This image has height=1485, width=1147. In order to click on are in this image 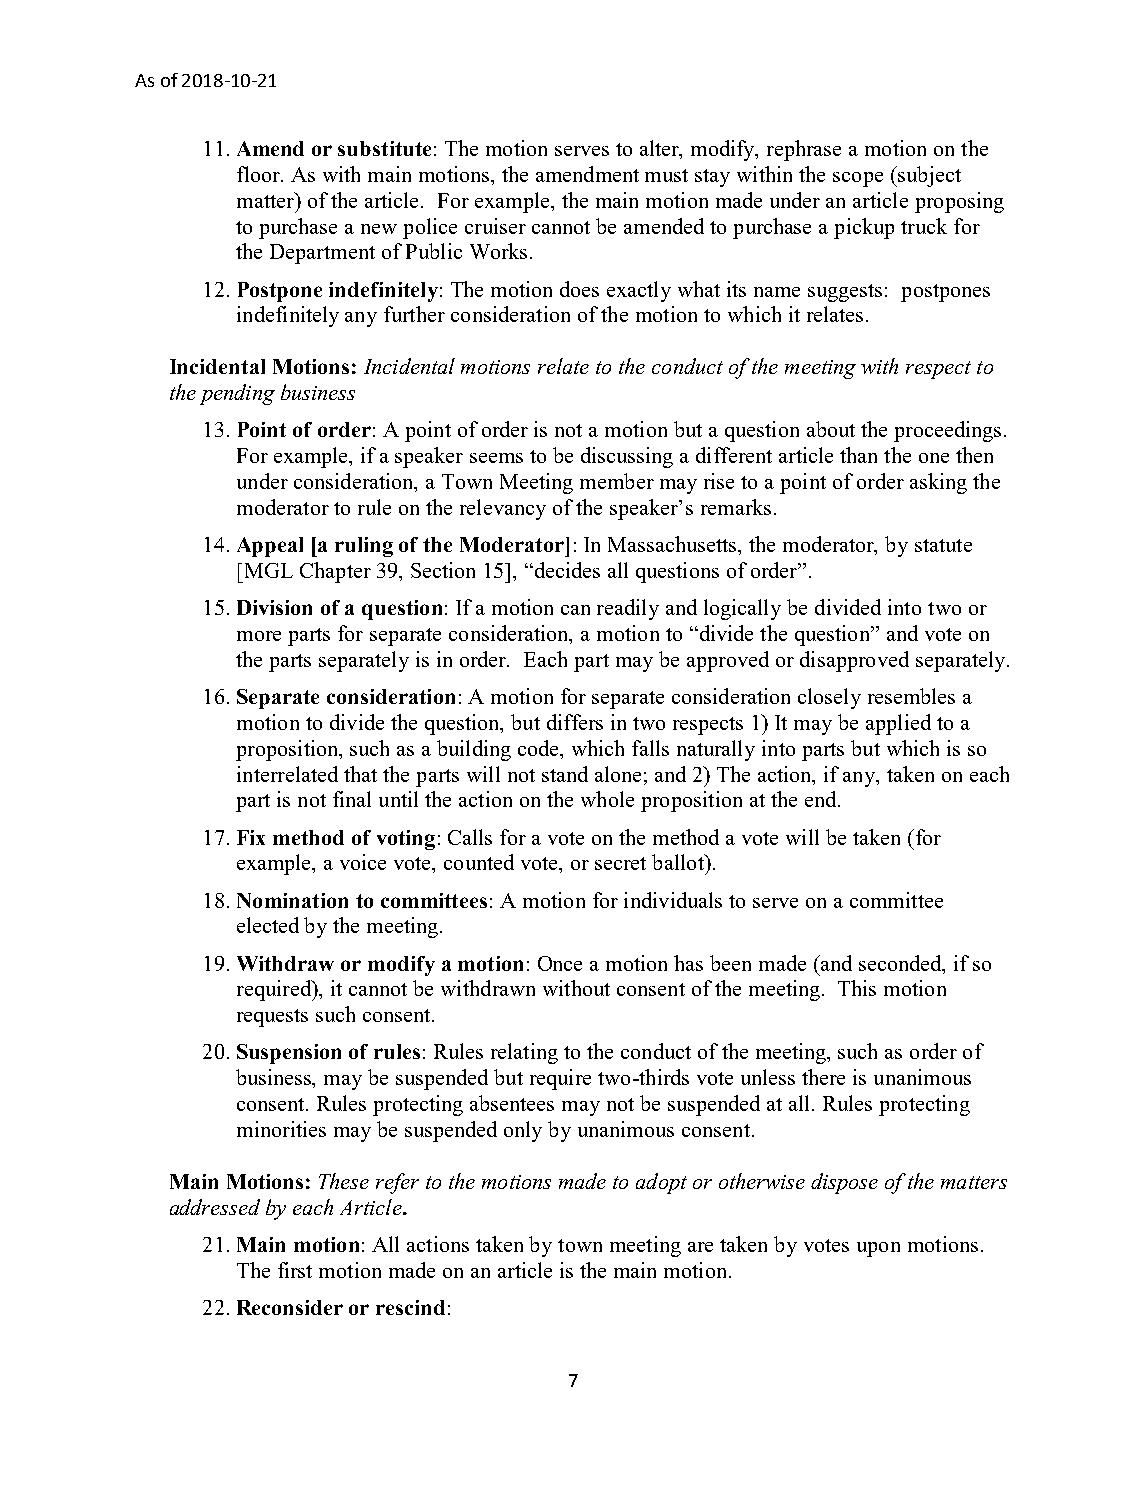, I will do `click(700, 1247)`.
